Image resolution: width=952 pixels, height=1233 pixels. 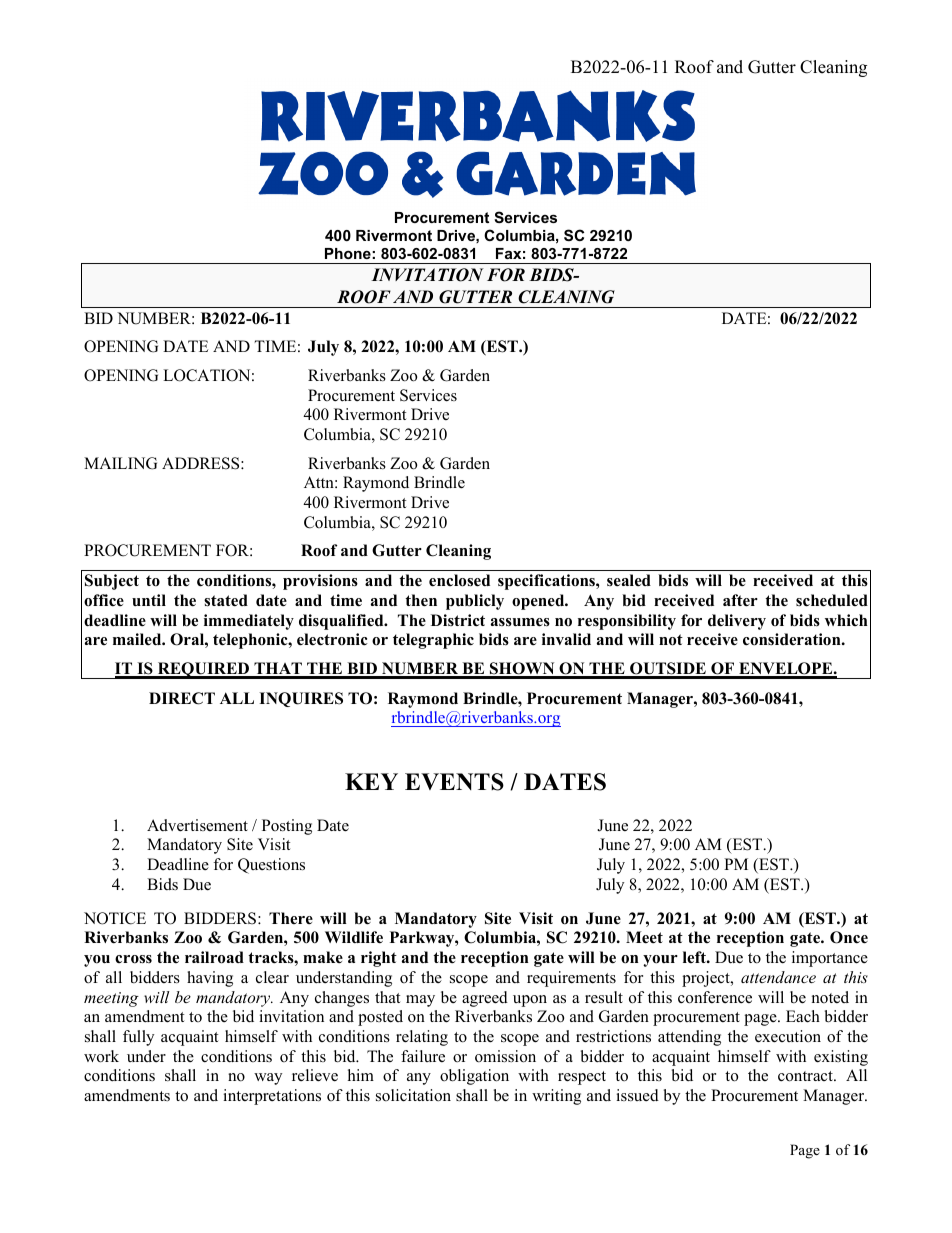 I want to click on enclosed, so click(x=459, y=580).
